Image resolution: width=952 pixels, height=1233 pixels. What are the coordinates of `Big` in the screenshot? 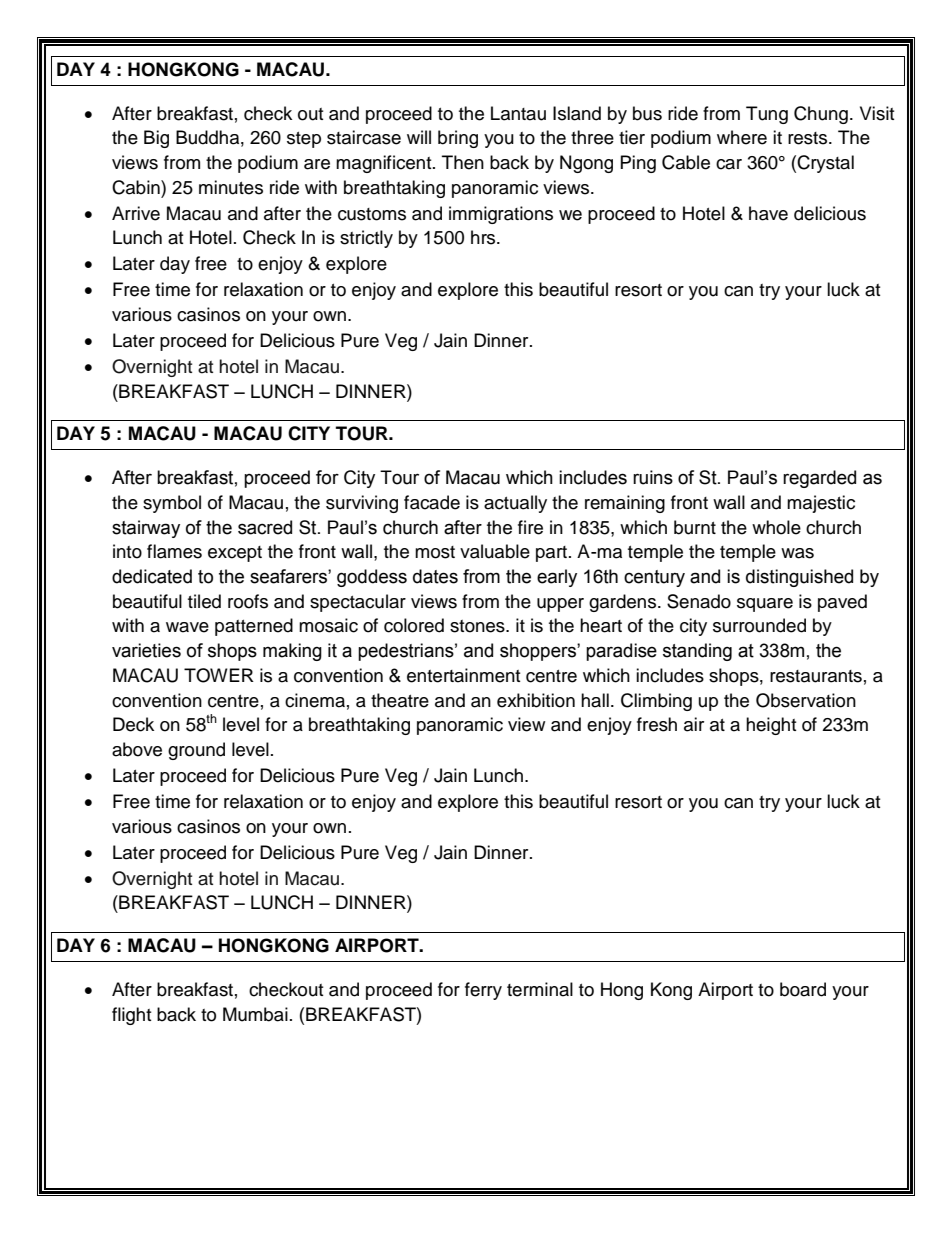 It's located at (156, 139).
